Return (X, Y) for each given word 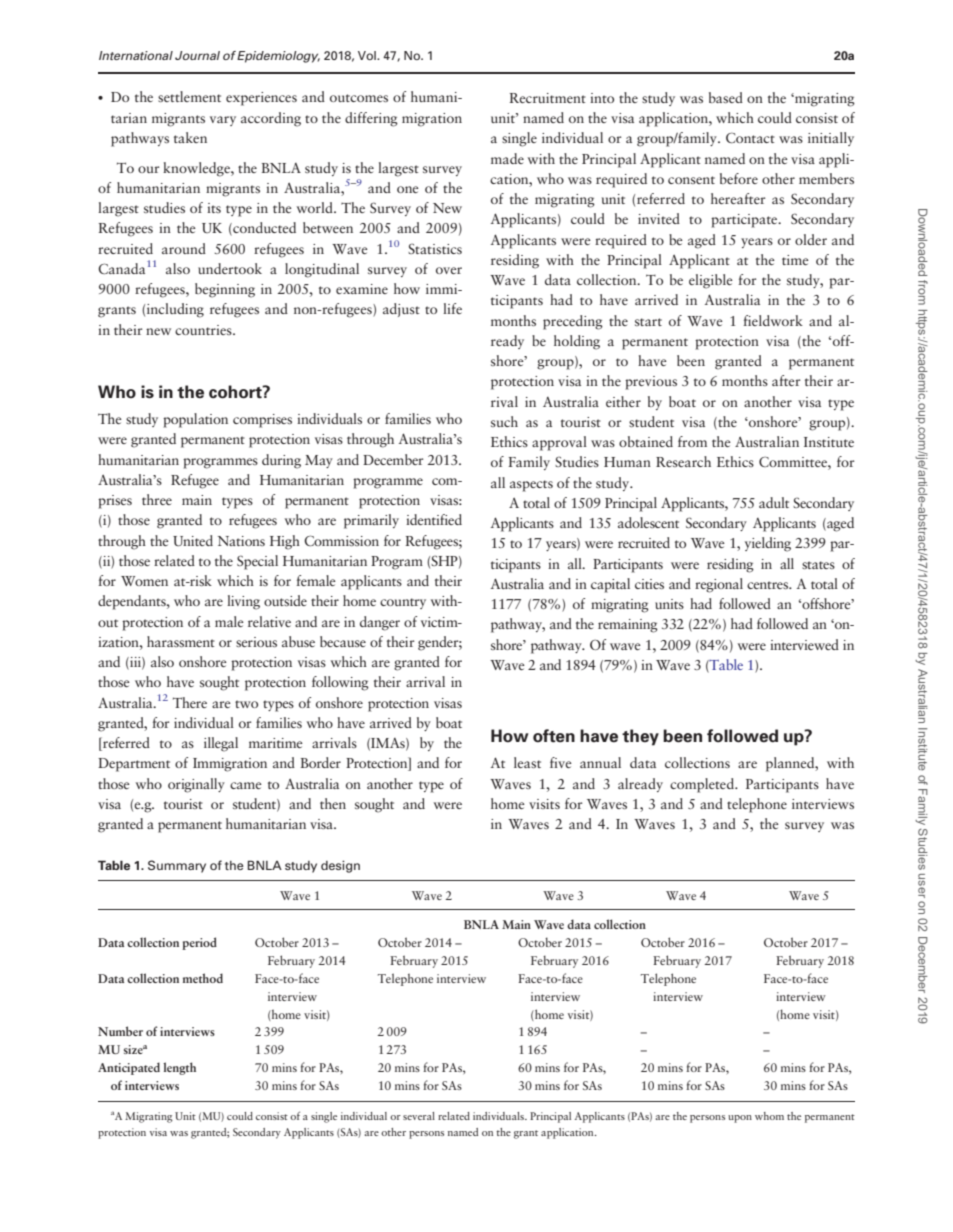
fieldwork (773, 320)
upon (740, 1119)
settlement (189, 96)
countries (204, 330)
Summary (177, 866)
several (419, 1116)
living (243, 602)
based (726, 97)
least (527, 762)
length (179, 1068)
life (452, 308)
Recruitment (547, 98)
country (403, 603)
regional (719, 585)
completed (703, 785)
